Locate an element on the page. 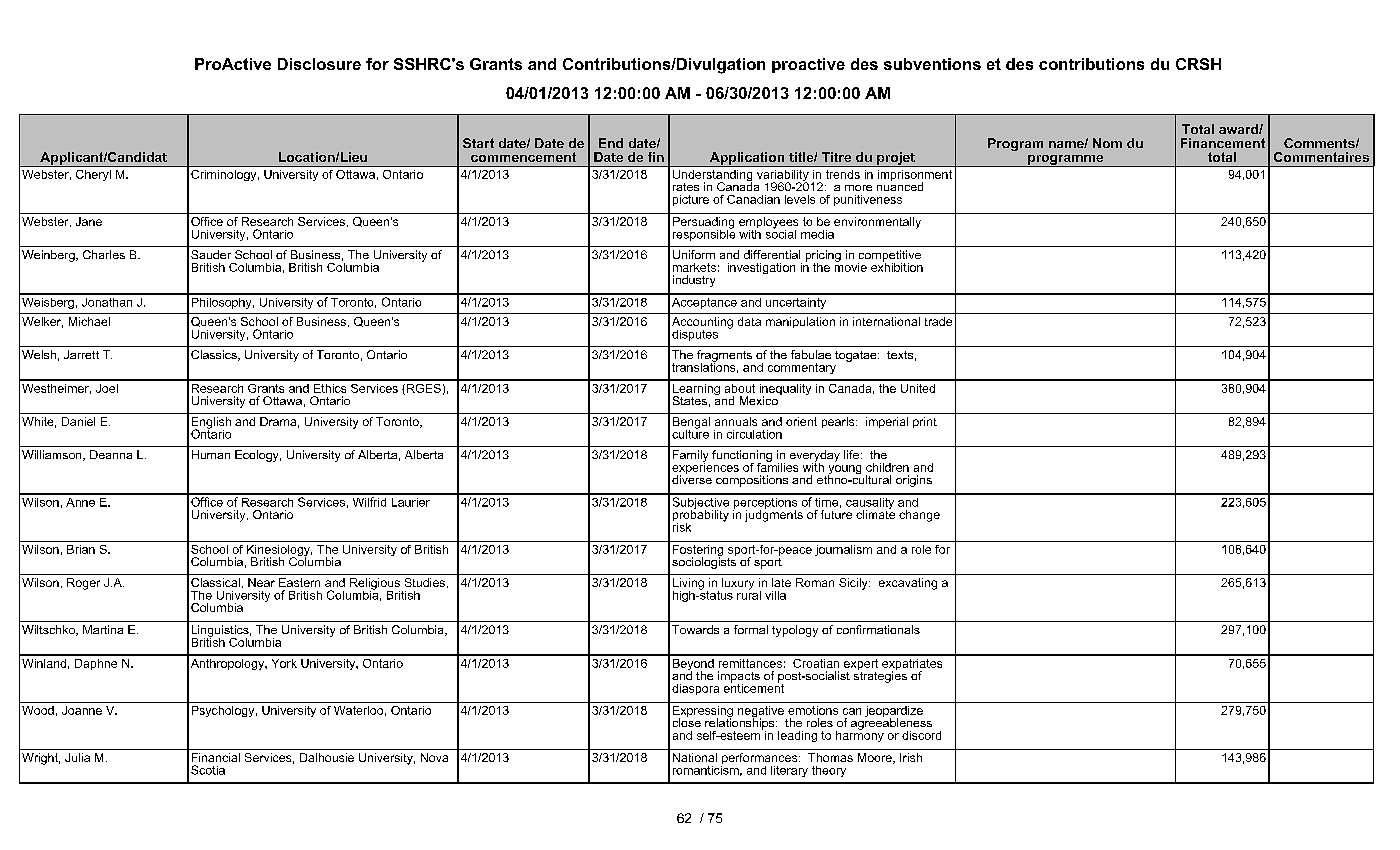 The image size is (1400, 850). exhibition is located at coordinates (897, 266).
